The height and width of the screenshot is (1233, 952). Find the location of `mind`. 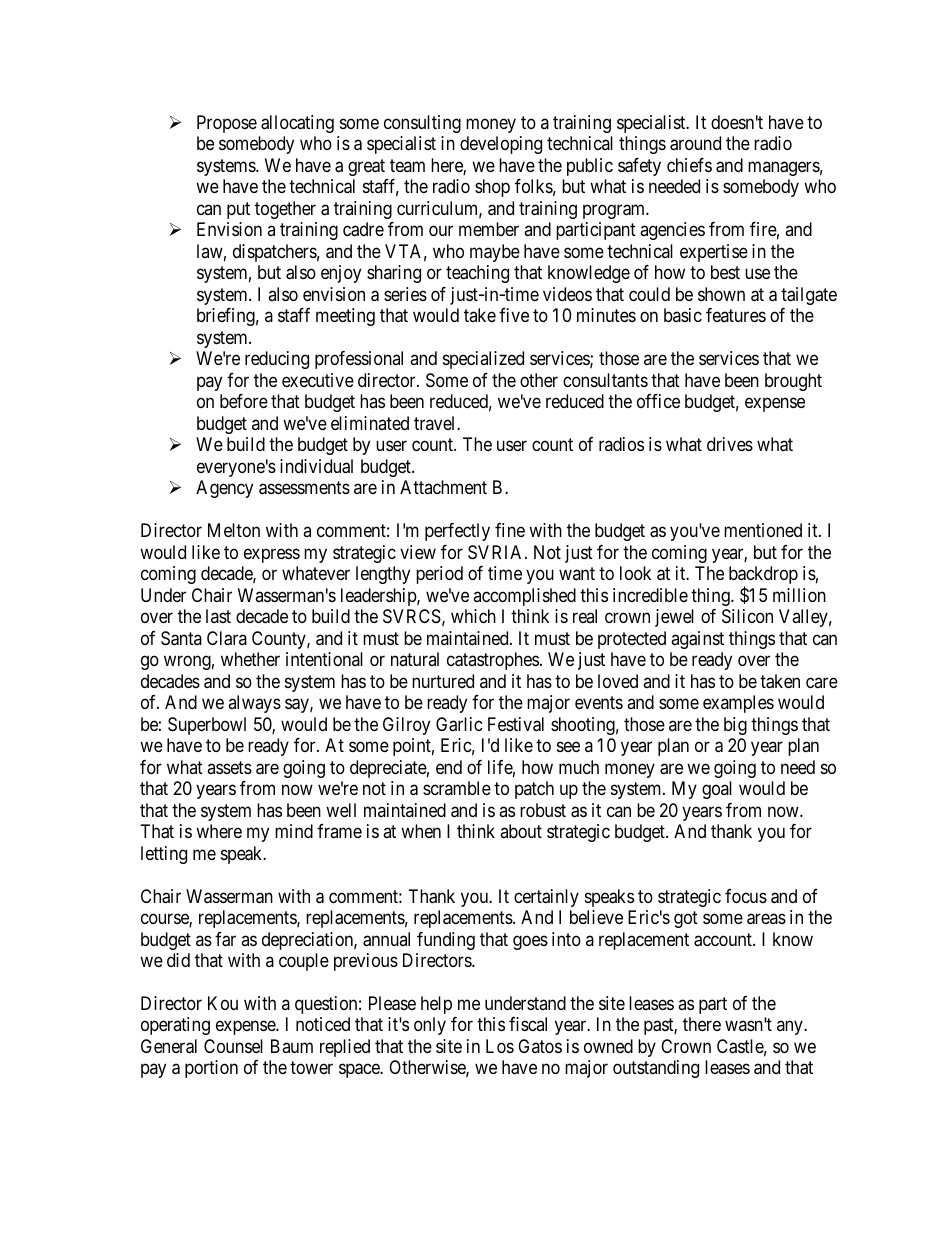

mind is located at coordinates (294, 831).
